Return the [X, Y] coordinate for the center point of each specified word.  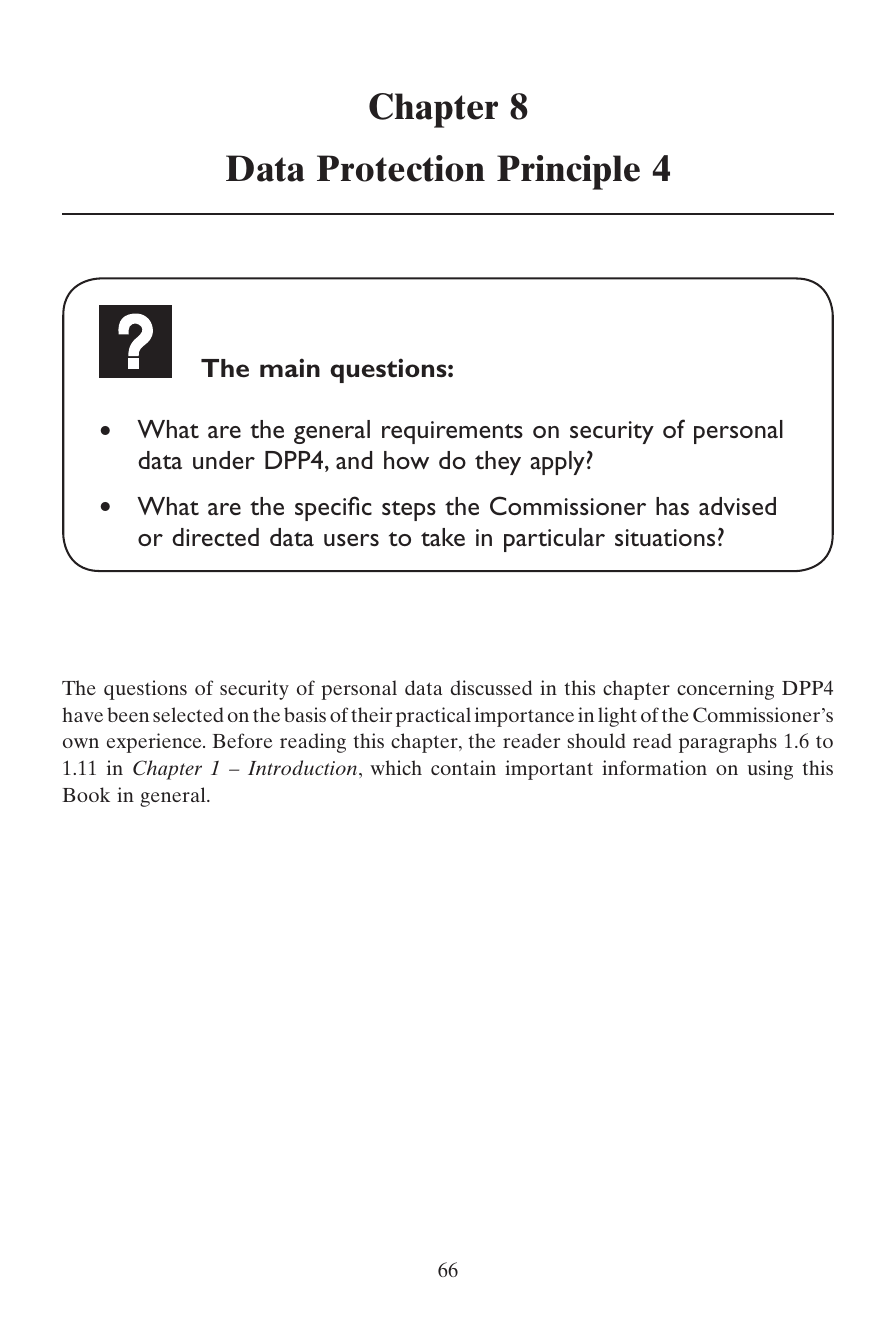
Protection [401, 168]
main [290, 367]
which [396, 767]
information [654, 767]
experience [155, 743]
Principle [568, 172]
